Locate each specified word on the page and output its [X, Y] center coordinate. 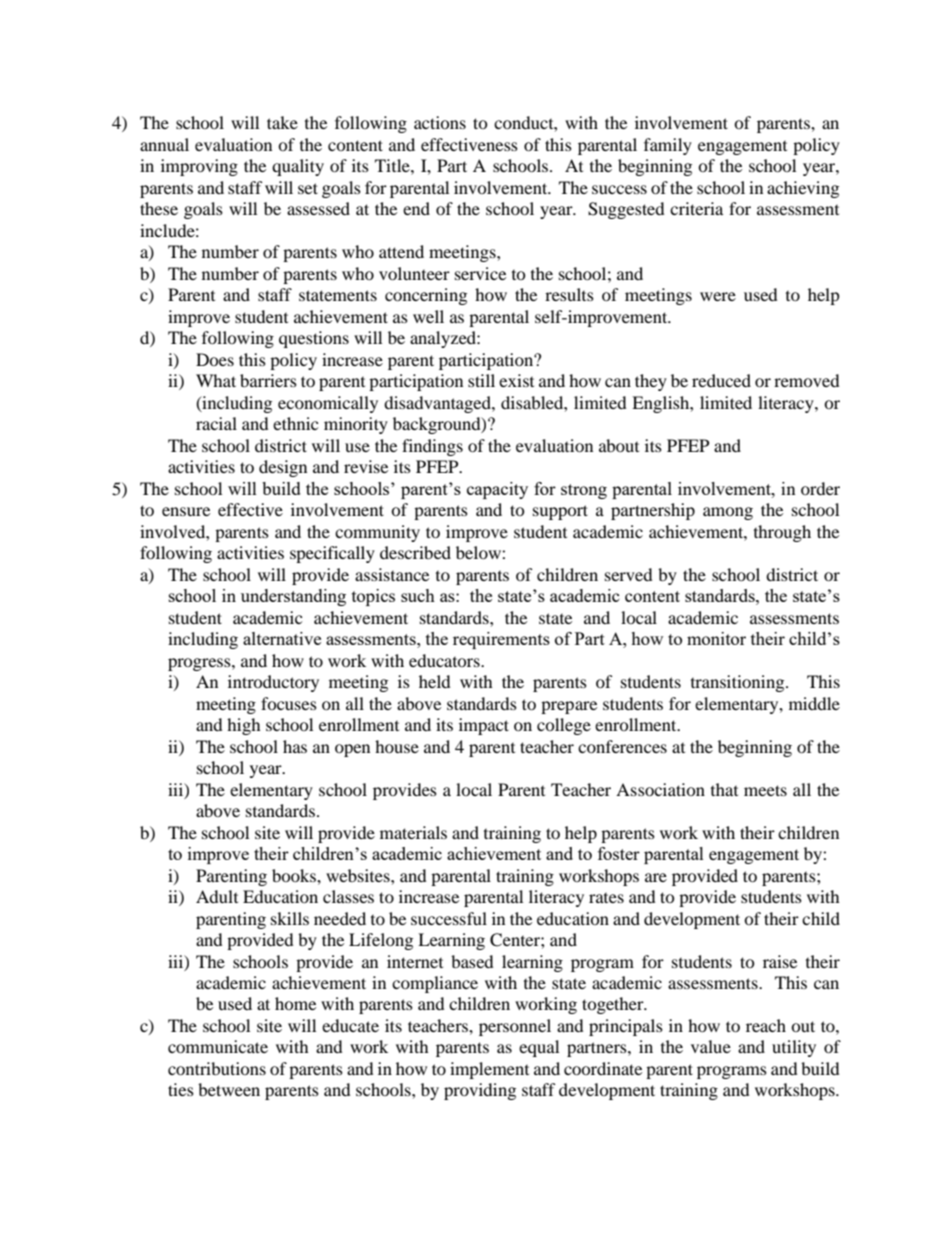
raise [780, 961]
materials [413, 832]
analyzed [444, 339]
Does [215, 359]
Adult [217, 896]
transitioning [739, 683]
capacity [497, 490]
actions [440, 122]
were [718, 296]
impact [484, 726]
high [244, 726]
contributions [217, 1068]
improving [199, 167]
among [728, 513]
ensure [186, 511]
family [668, 146]
